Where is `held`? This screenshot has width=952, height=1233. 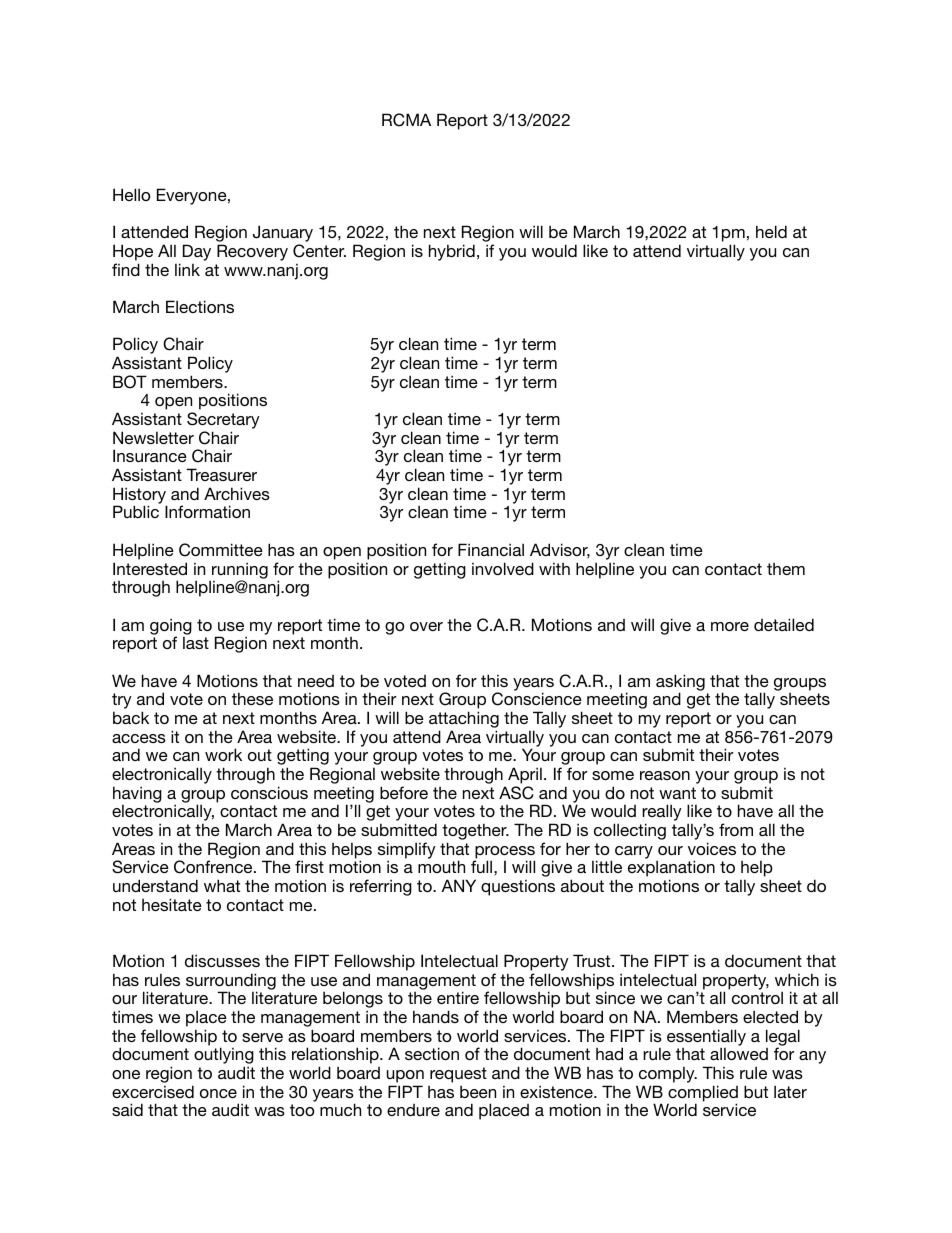 held is located at coordinates (771, 231).
